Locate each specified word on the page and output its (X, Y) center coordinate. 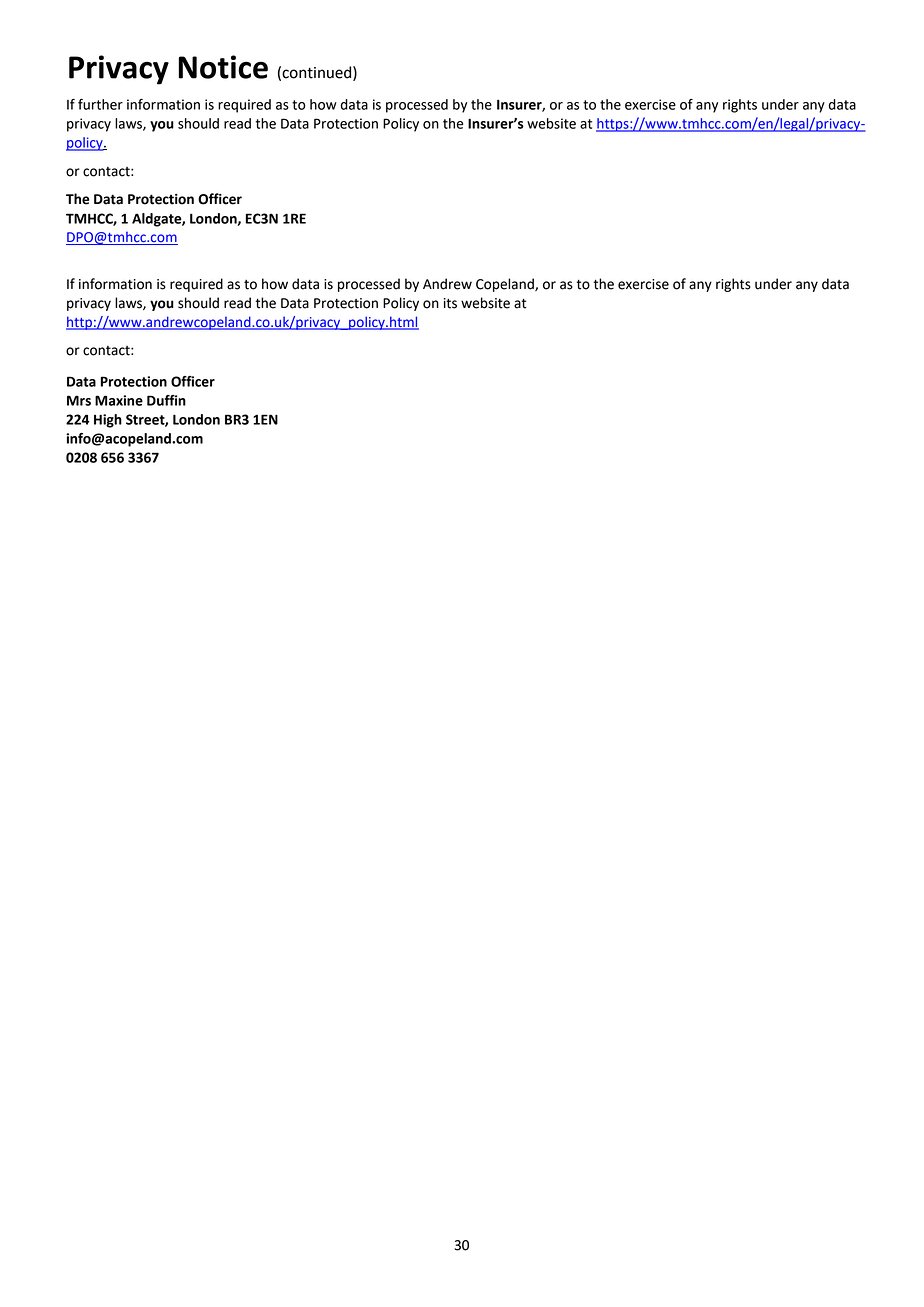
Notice (223, 67)
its (450, 303)
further (100, 104)
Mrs (79, 400)
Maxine (119, 400)
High (108, 421)
